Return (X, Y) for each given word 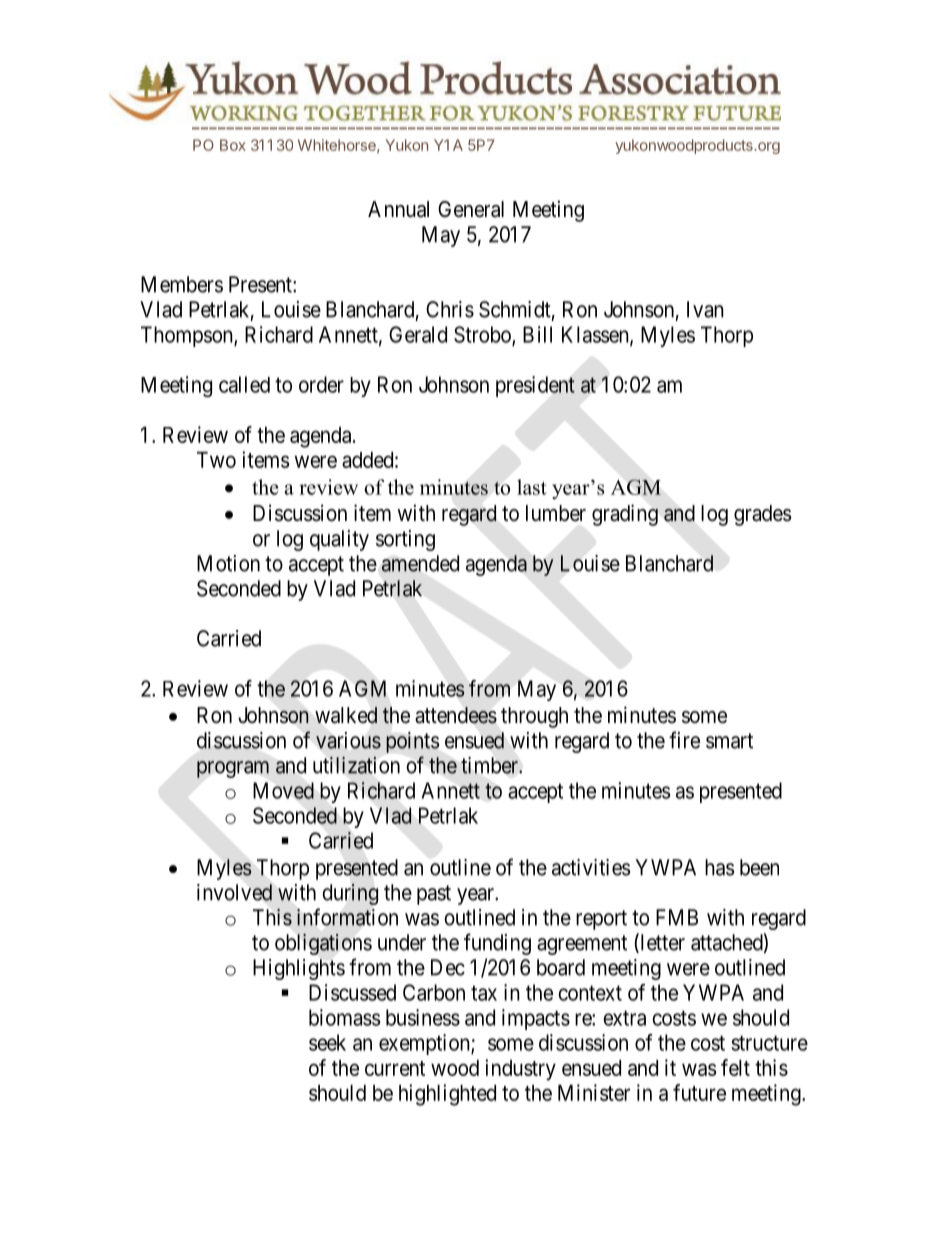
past (434, 895)
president (535, 386)
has (720, 867)
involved (234, 892)
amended (420, 563)
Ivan (705, 309)
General (471, 209)
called (244, 384)
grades (763, 515)
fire (684, 740)
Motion (228, 563)
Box (233, 145)
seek (327, 1042)
